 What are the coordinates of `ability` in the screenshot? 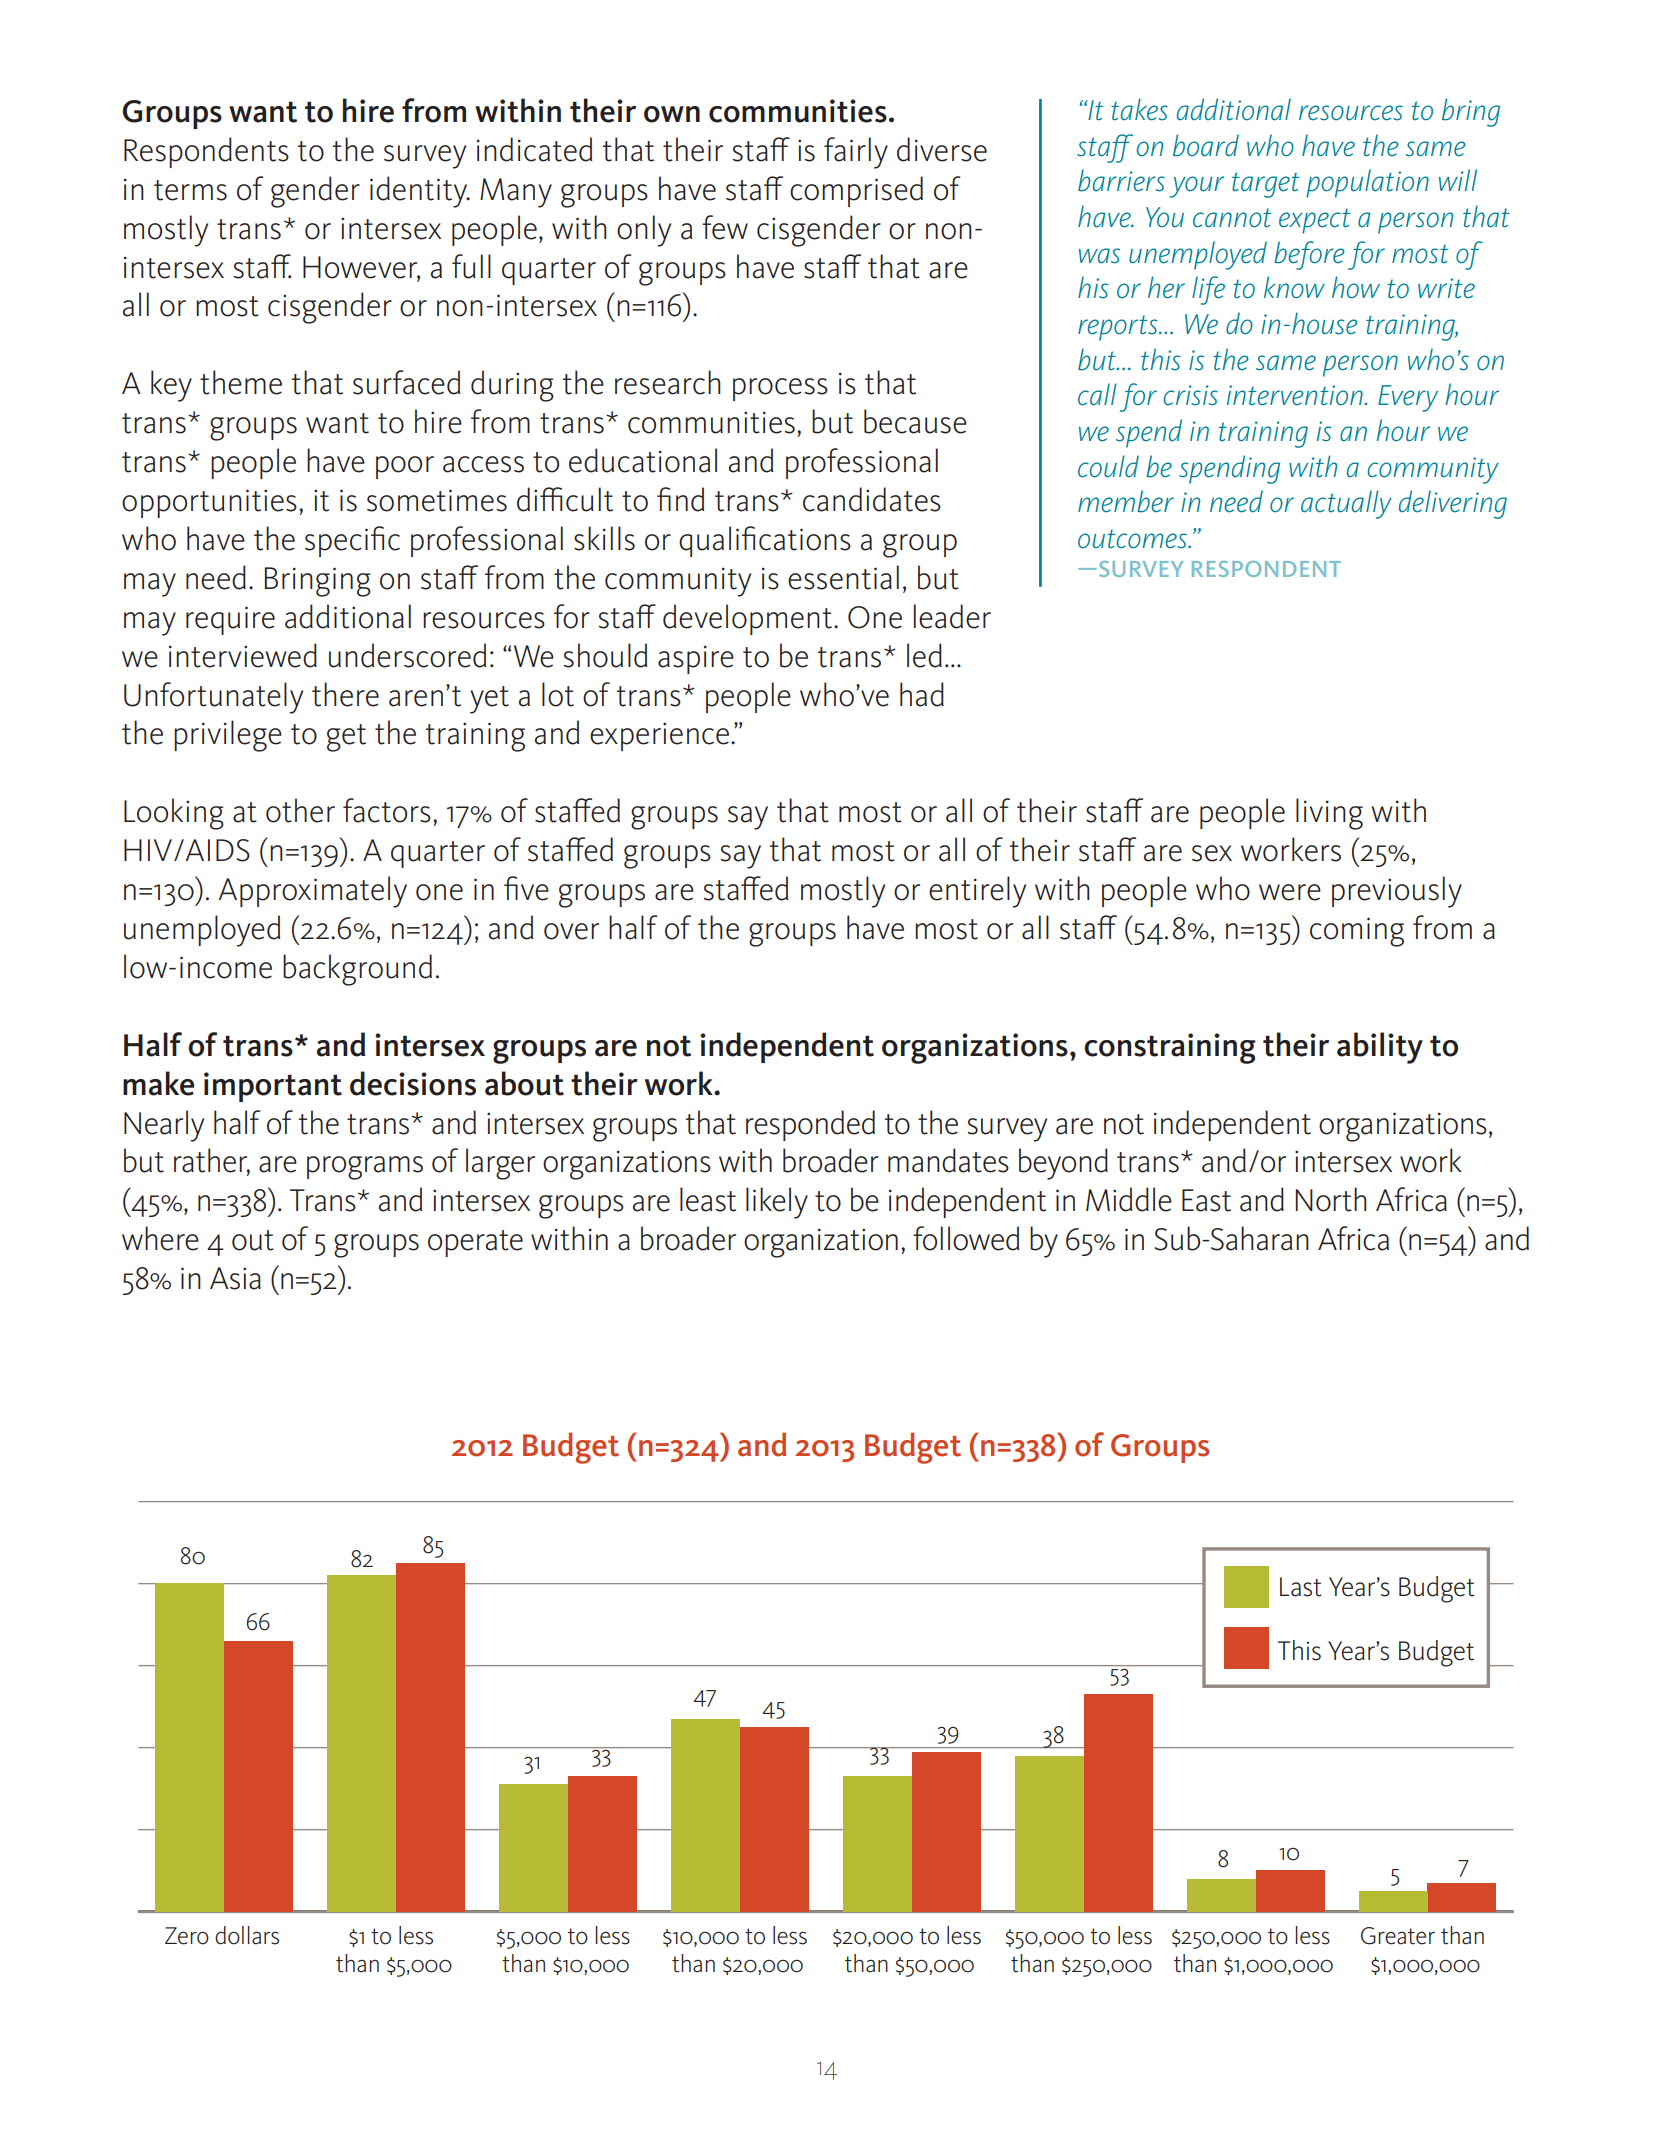 It's located at (1380, 1048).
